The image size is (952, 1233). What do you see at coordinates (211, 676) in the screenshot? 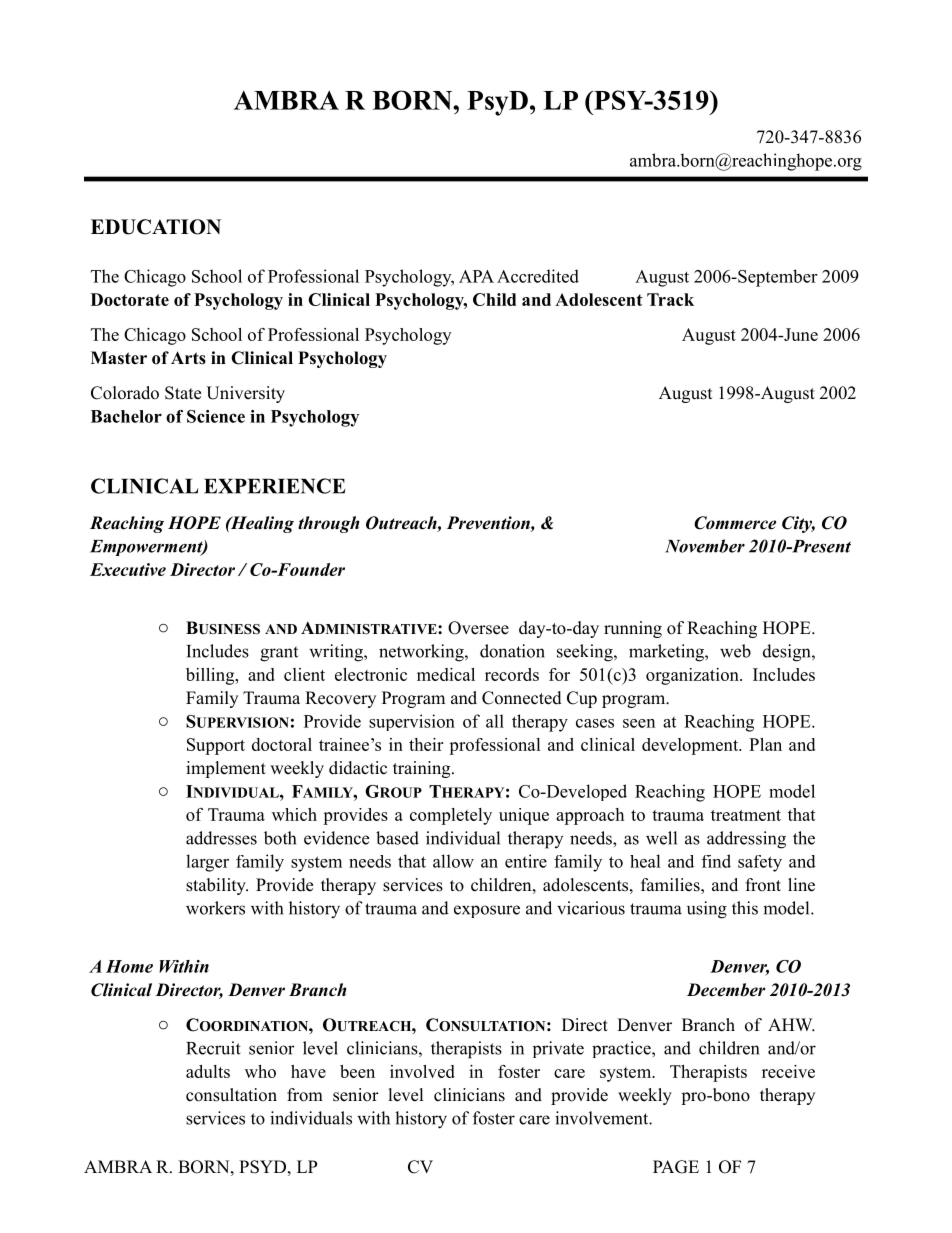
I see `billing` at bounding box center [211, 676].
